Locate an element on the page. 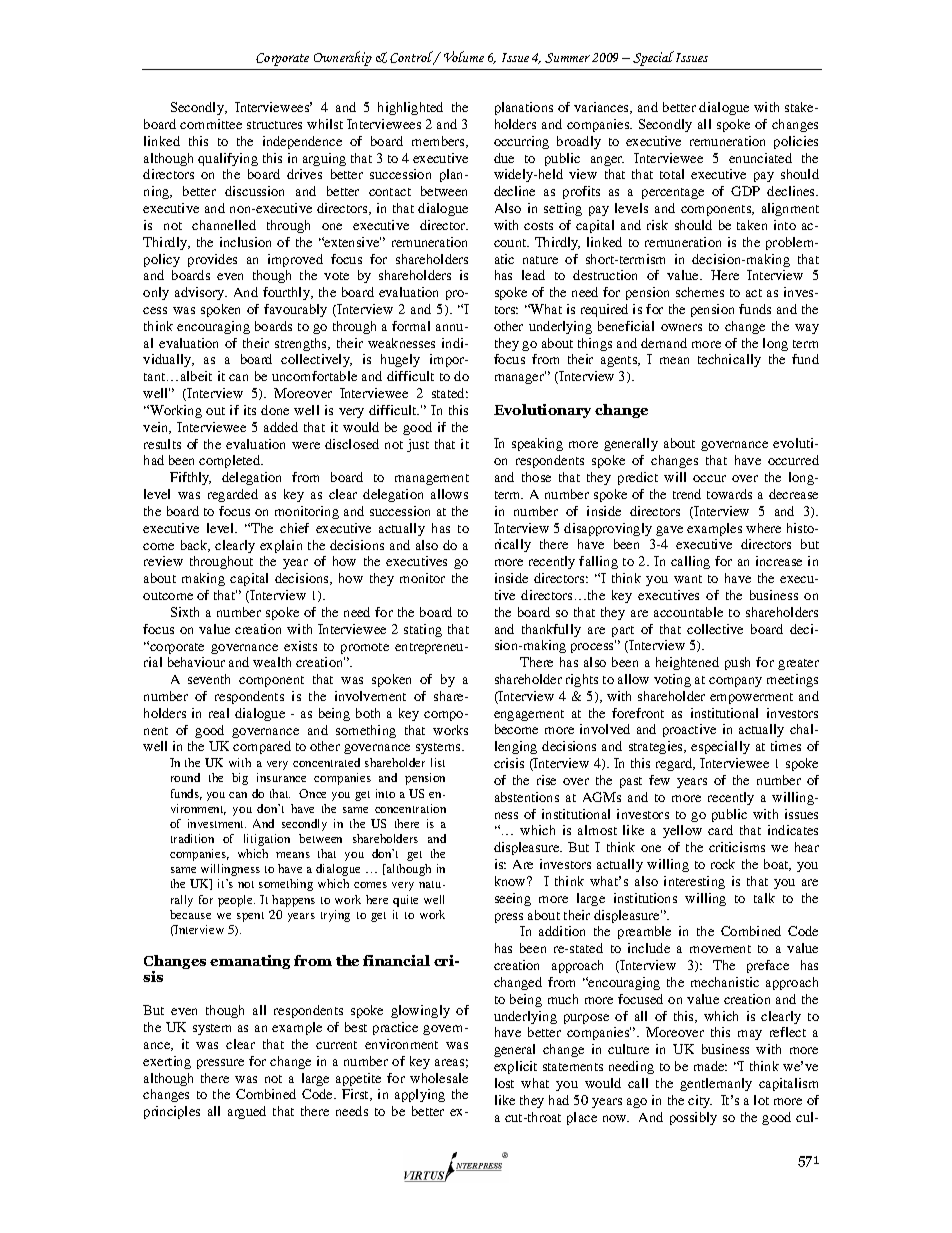 The width and height of the page is (952, 1233). enunciated is located at coordinates (760, 158).
